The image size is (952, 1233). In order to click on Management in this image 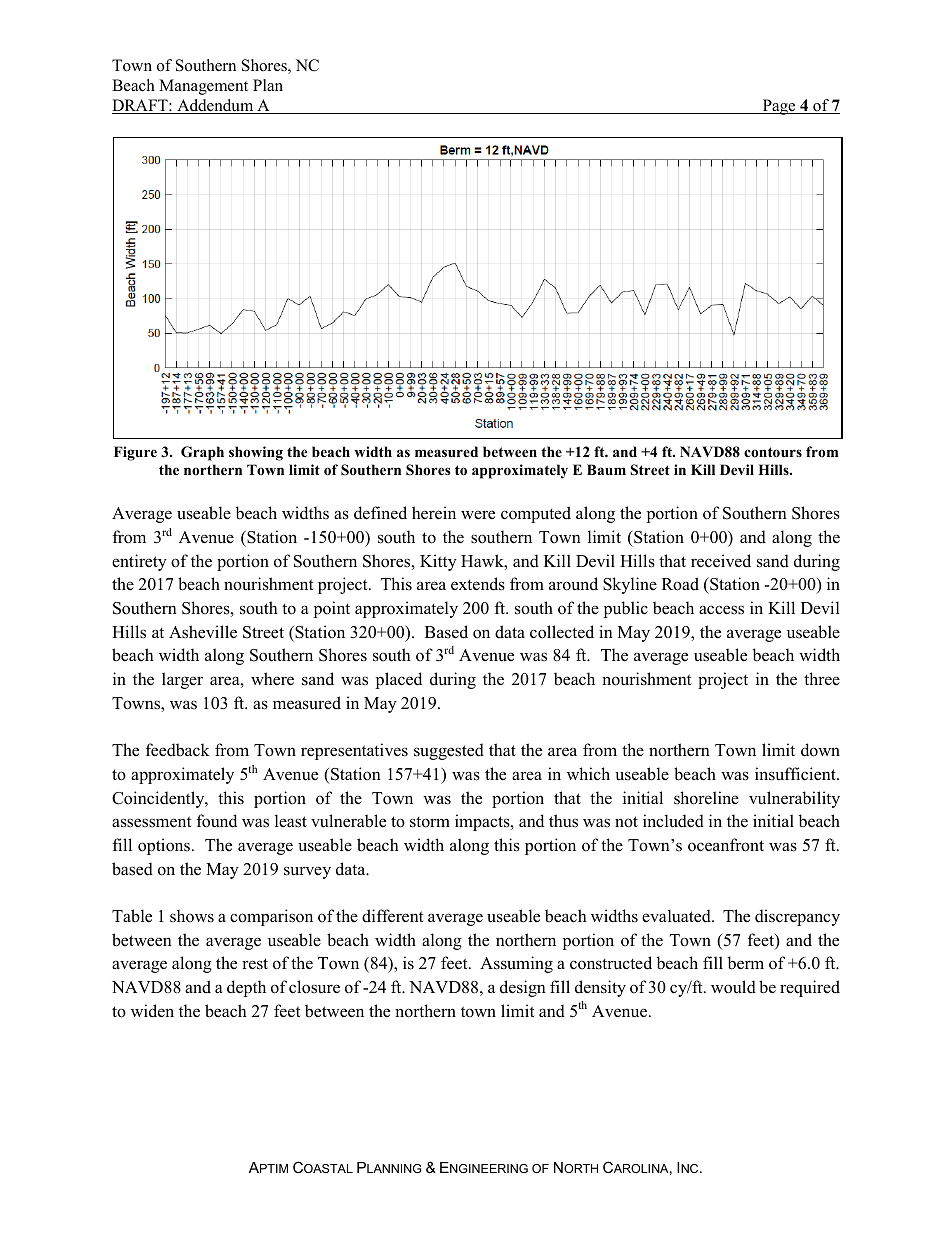, I will do `click(203, 87)`.
